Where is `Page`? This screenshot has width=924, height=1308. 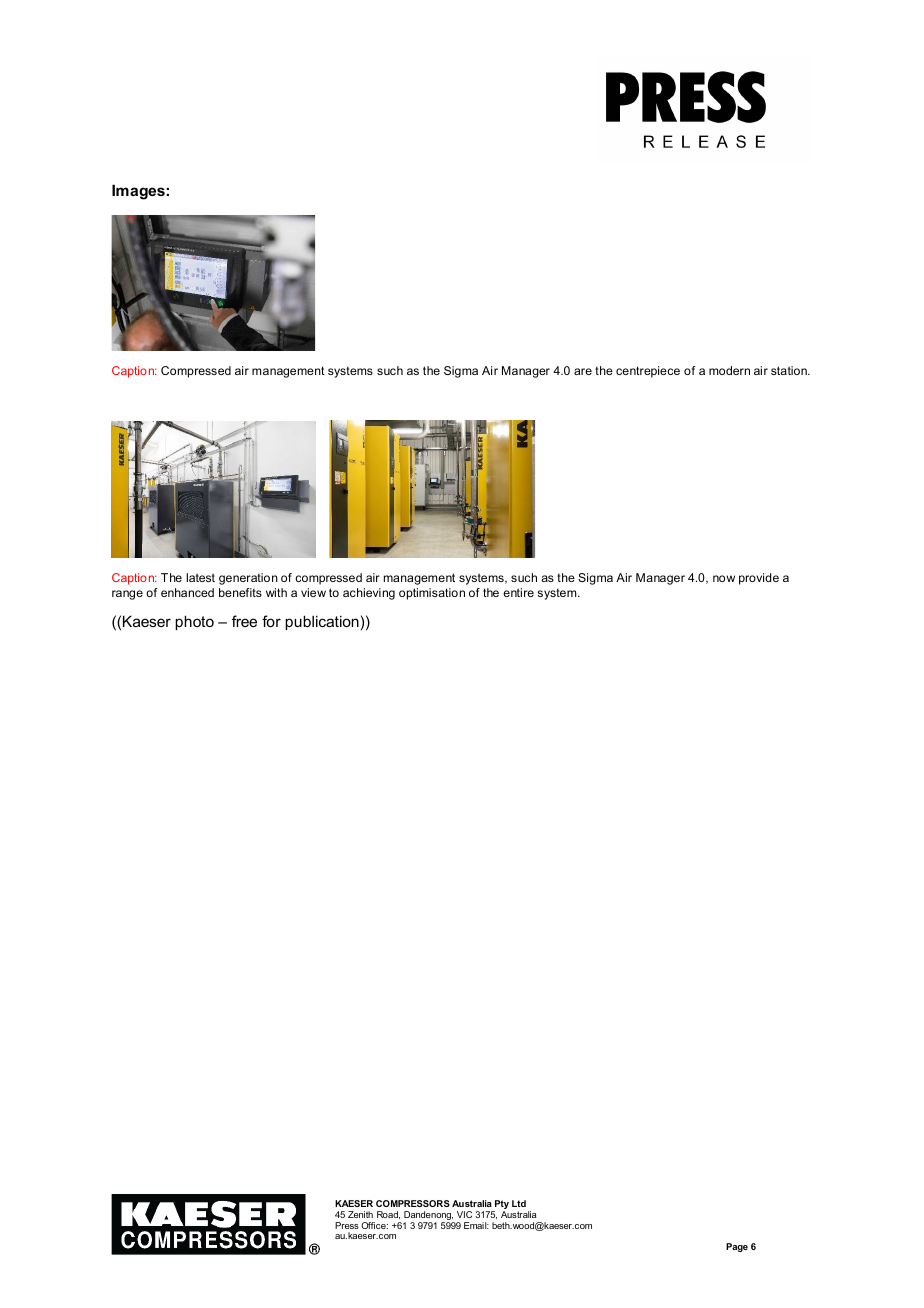 Page is located at coordinates (737, 1247).
